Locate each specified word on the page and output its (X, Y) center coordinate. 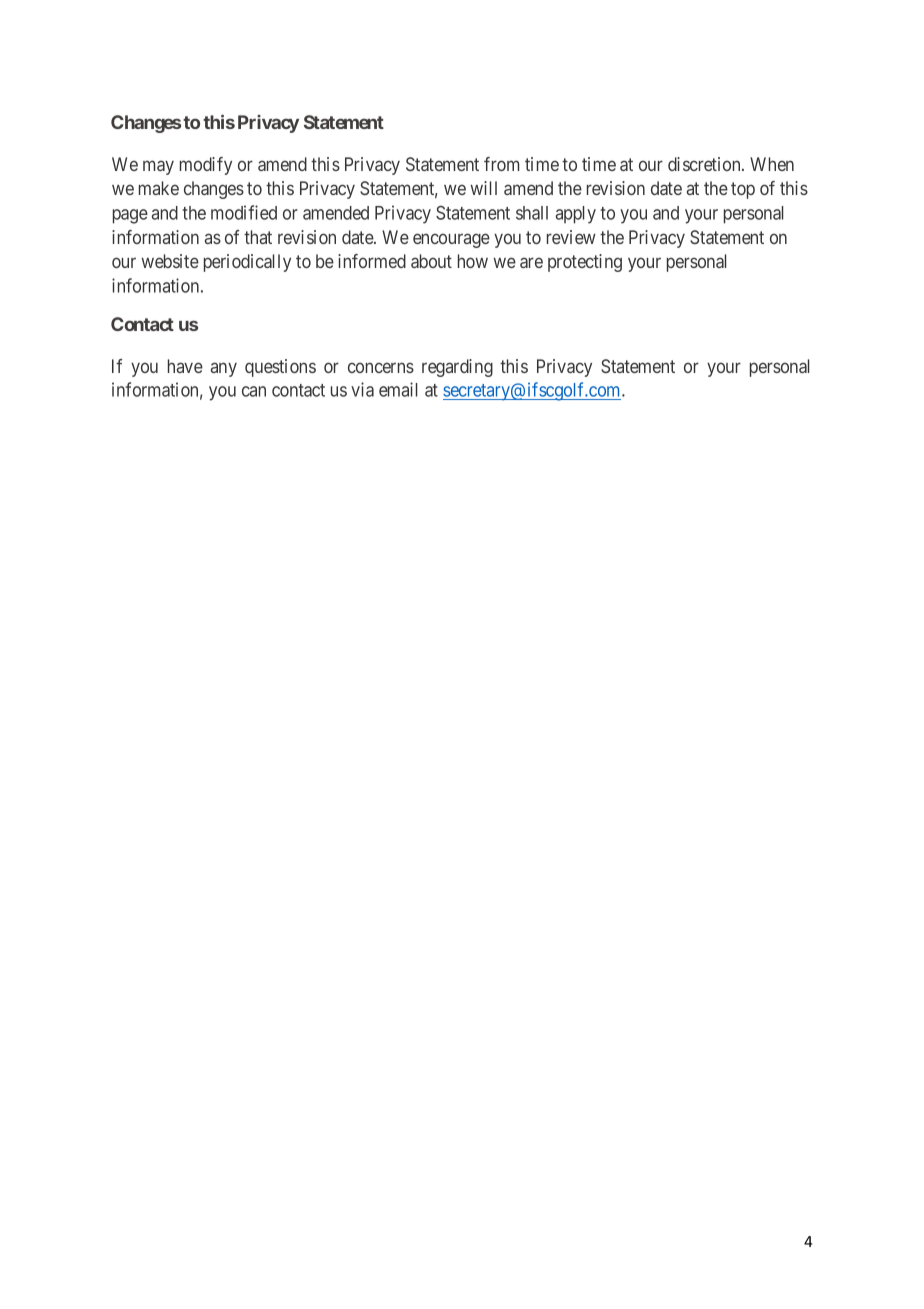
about (431, 261)
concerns (381, 367)
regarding (457, 368)
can (254, 391)
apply (575, 215)
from (501, 164)
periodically (247, 263)
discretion (705, 164)
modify (206, 166)
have (185, 366)
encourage (451, 240)
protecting (585, 263)
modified (244, 212)
